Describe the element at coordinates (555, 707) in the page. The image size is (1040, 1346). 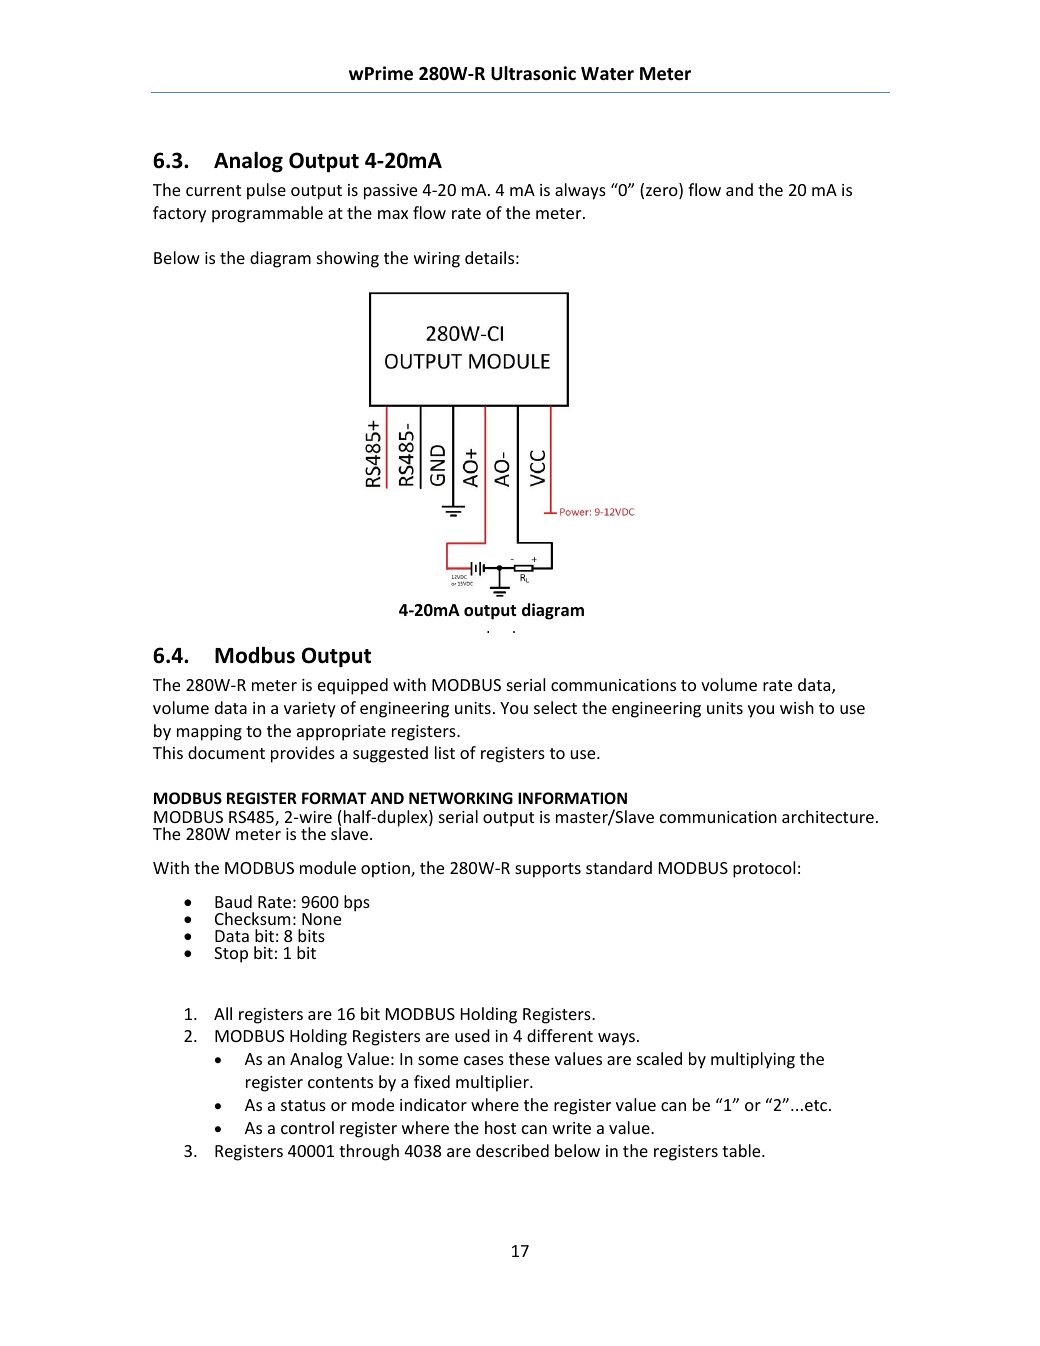
I see `select` at that location.
